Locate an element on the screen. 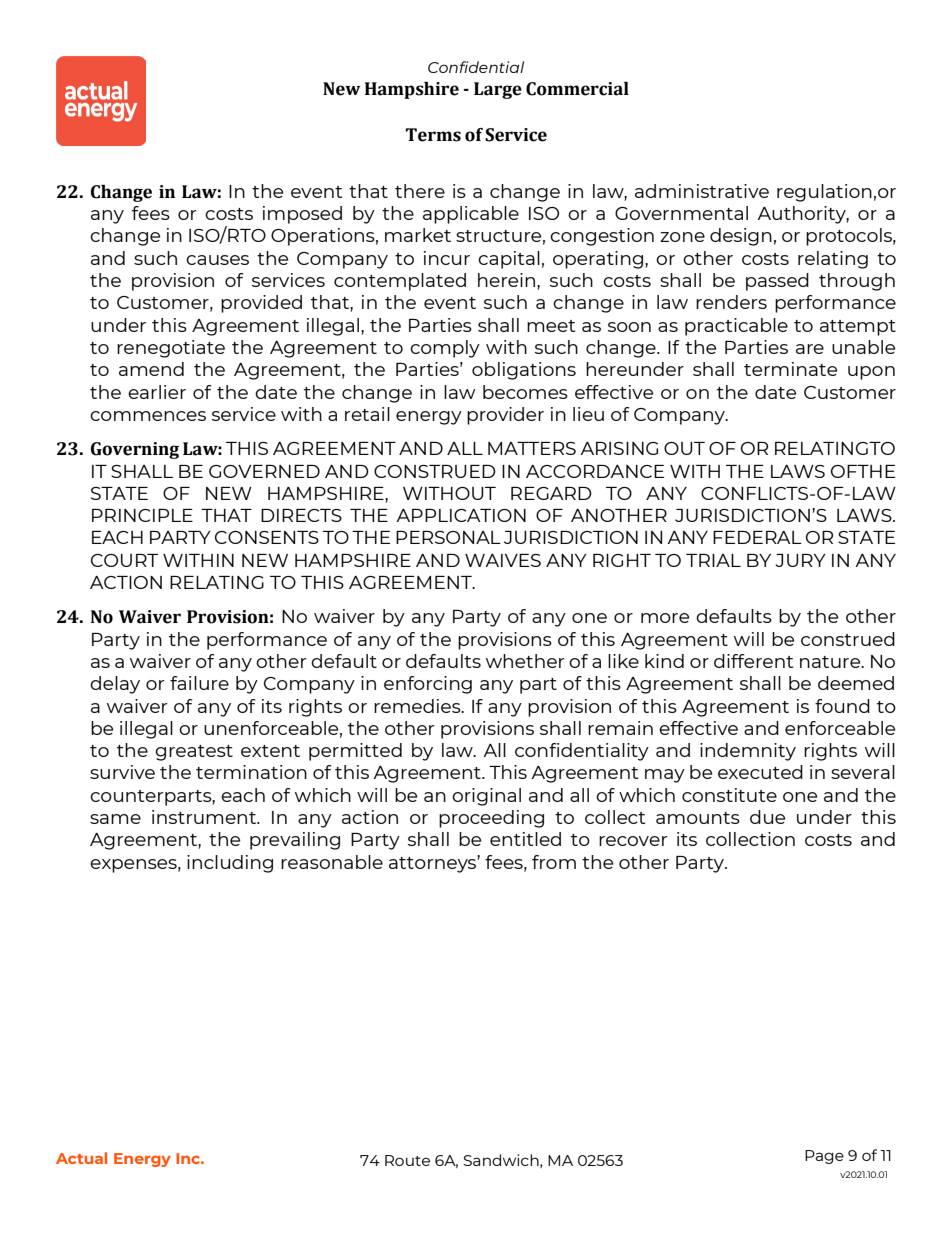 This screenshot has height=1233, width=952. imposed is located at coordinates (302, 215).
